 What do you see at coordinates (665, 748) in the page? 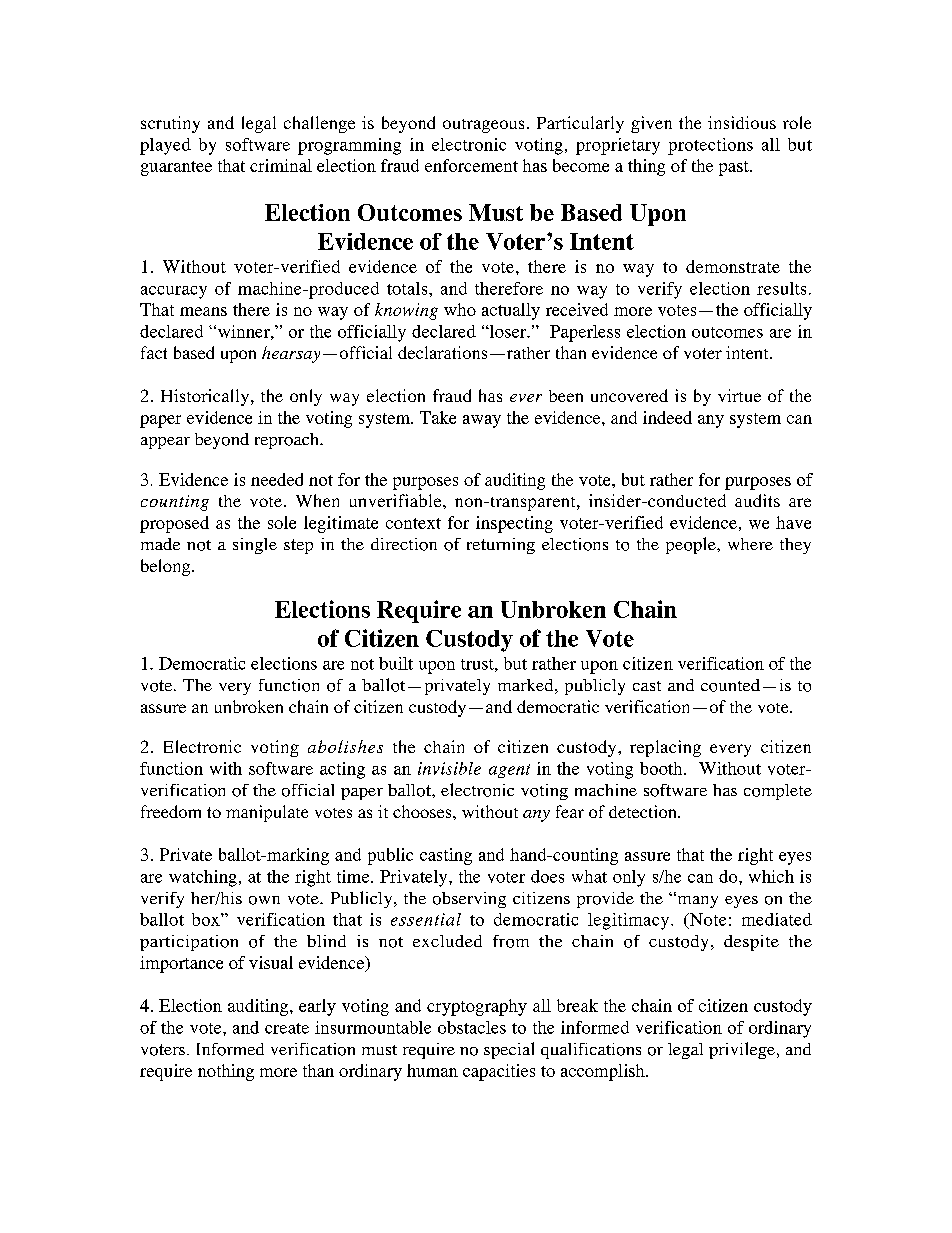
I see `replacing` at bounding box center [665, 748].
